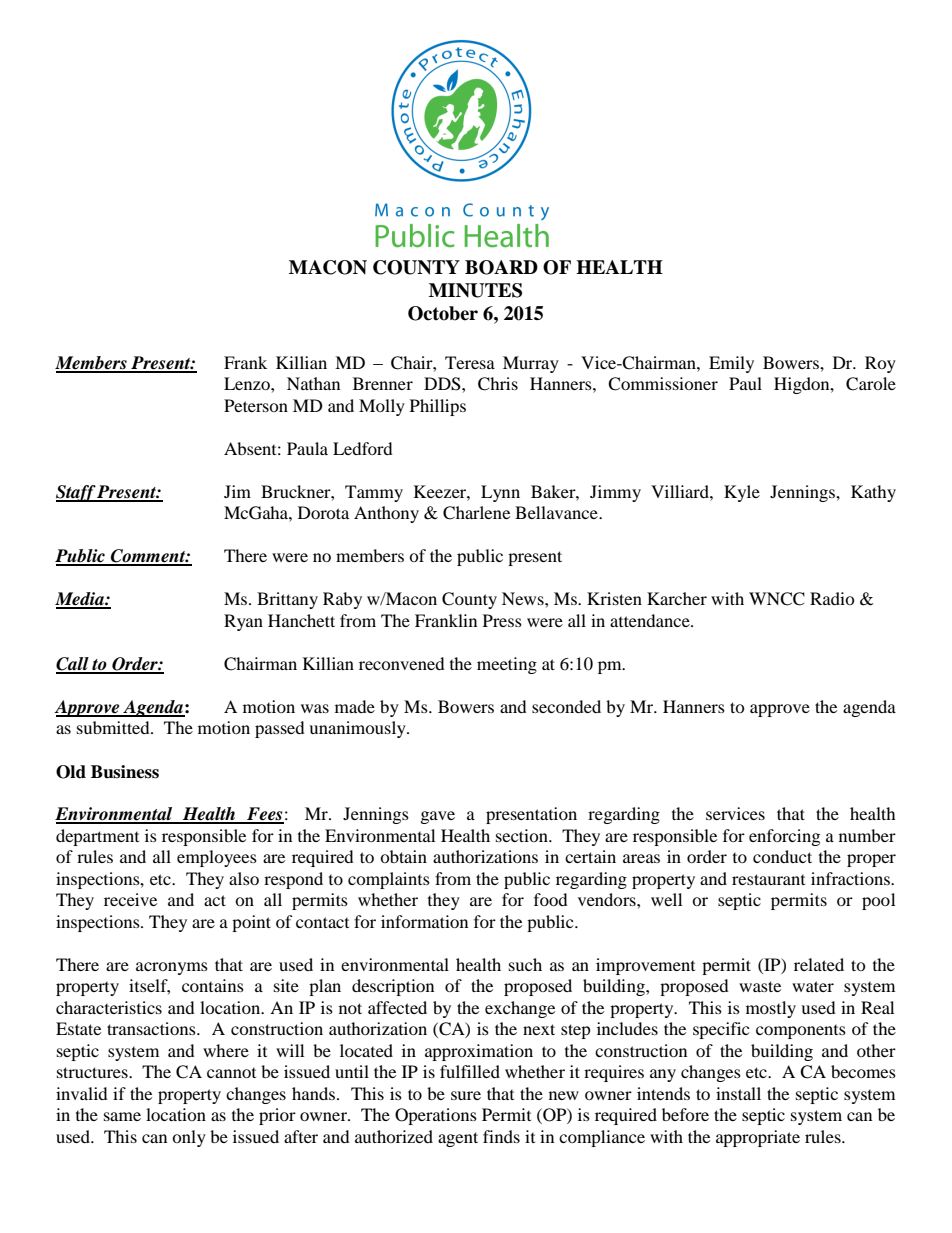 This document has height=1233, width=952. Describe the element at coordinates (114, 727) in the document. I see `submitted` at that location.
